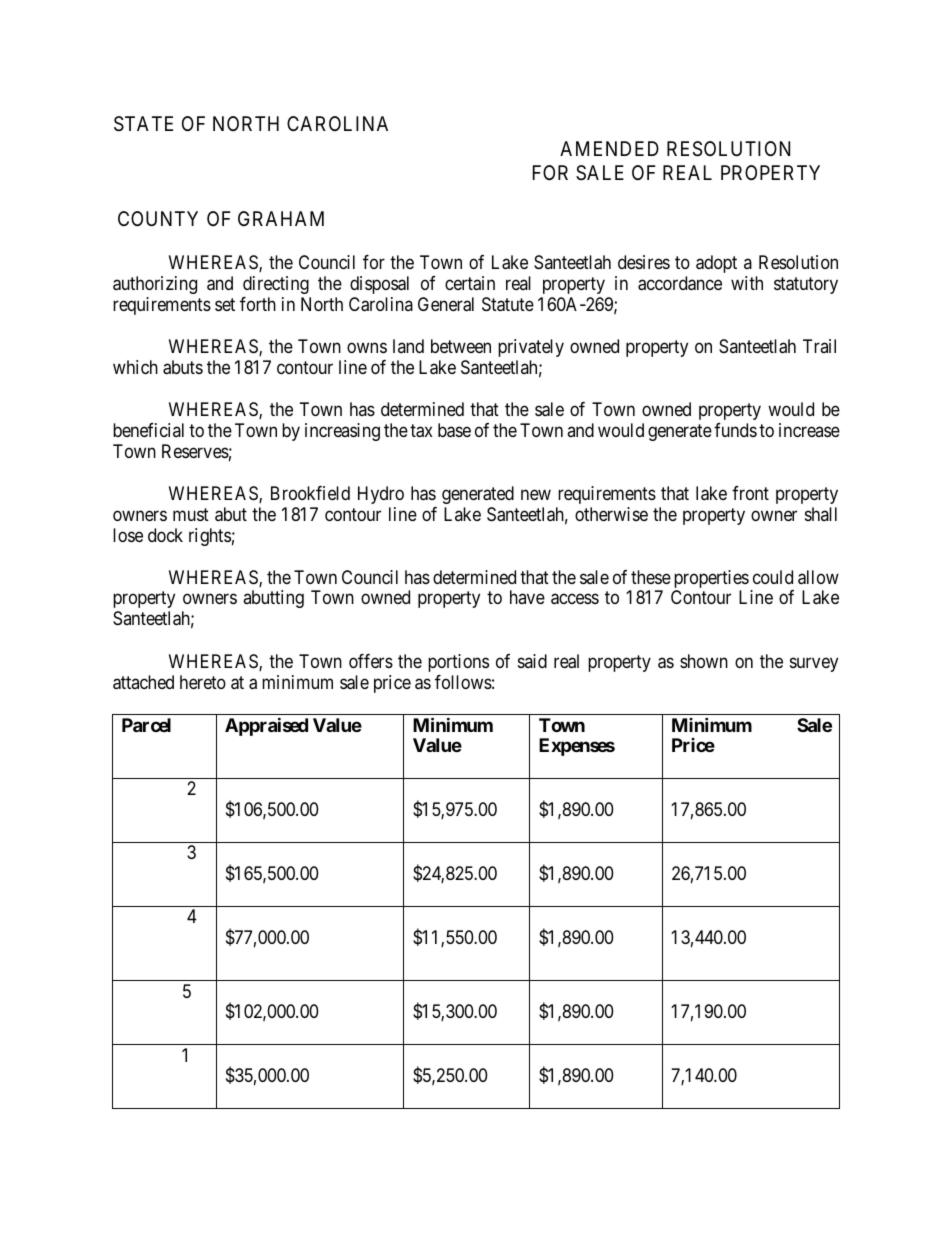 This image has width=952, height=1233. What do you see at coordinates (609, 148) in the image?
I see `AMENDED` at bounding box center [609, 148].
